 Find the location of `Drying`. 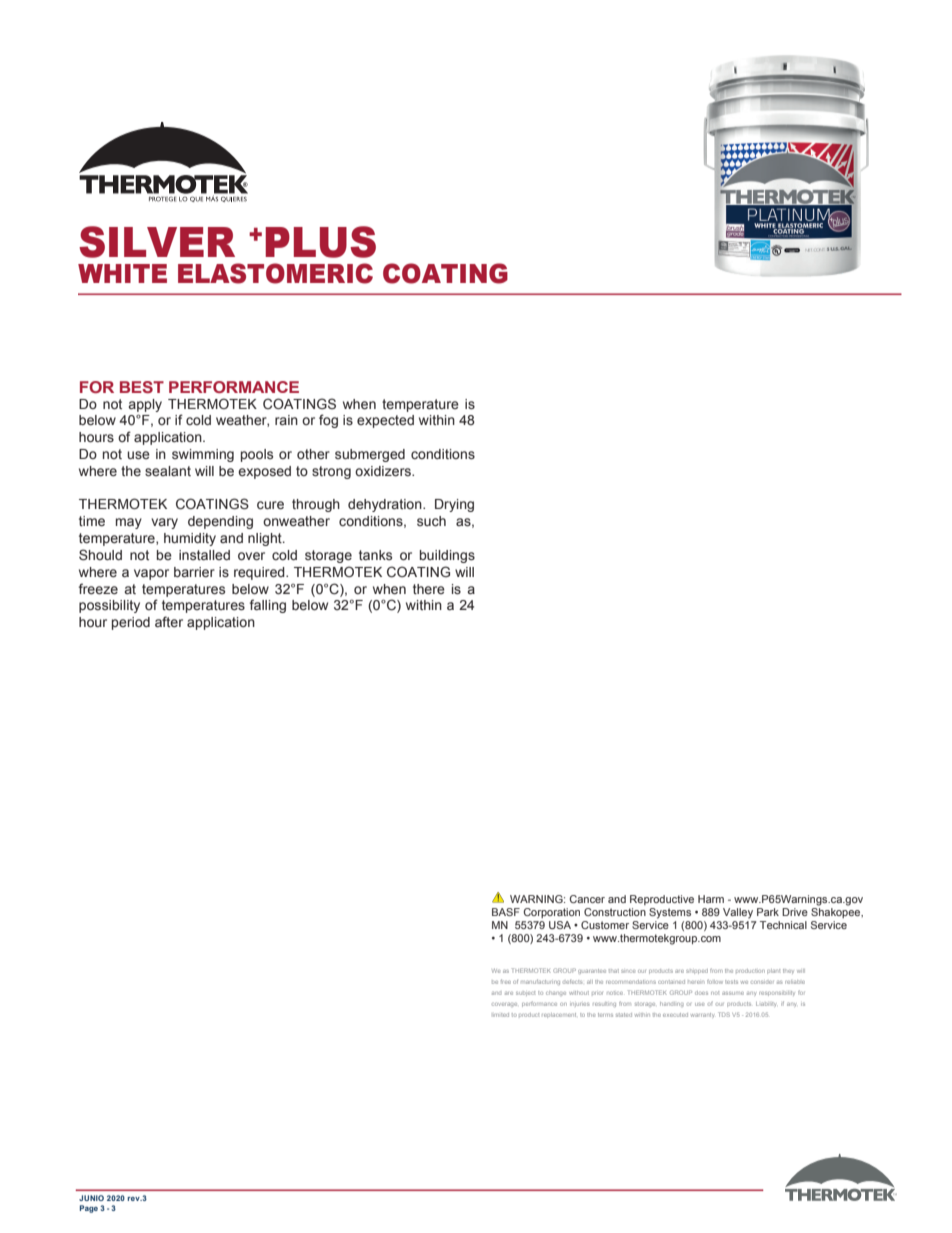

Drying is located at coordinates (454, 505).
